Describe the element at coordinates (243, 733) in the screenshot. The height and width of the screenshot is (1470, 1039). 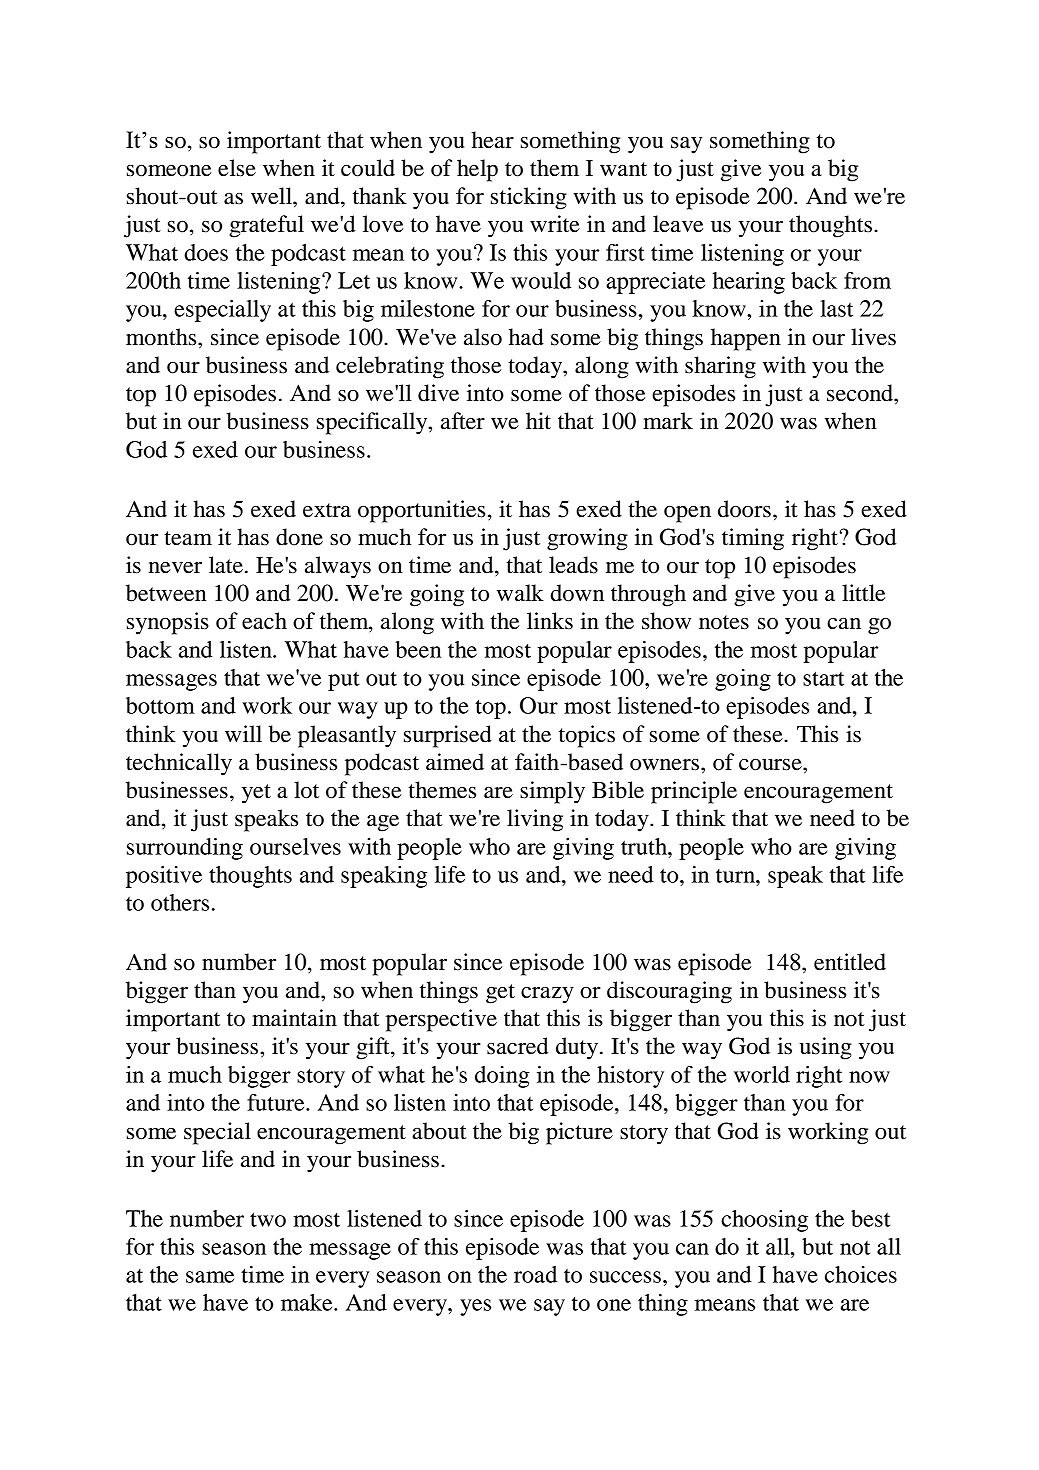
I see `will` at that location.
